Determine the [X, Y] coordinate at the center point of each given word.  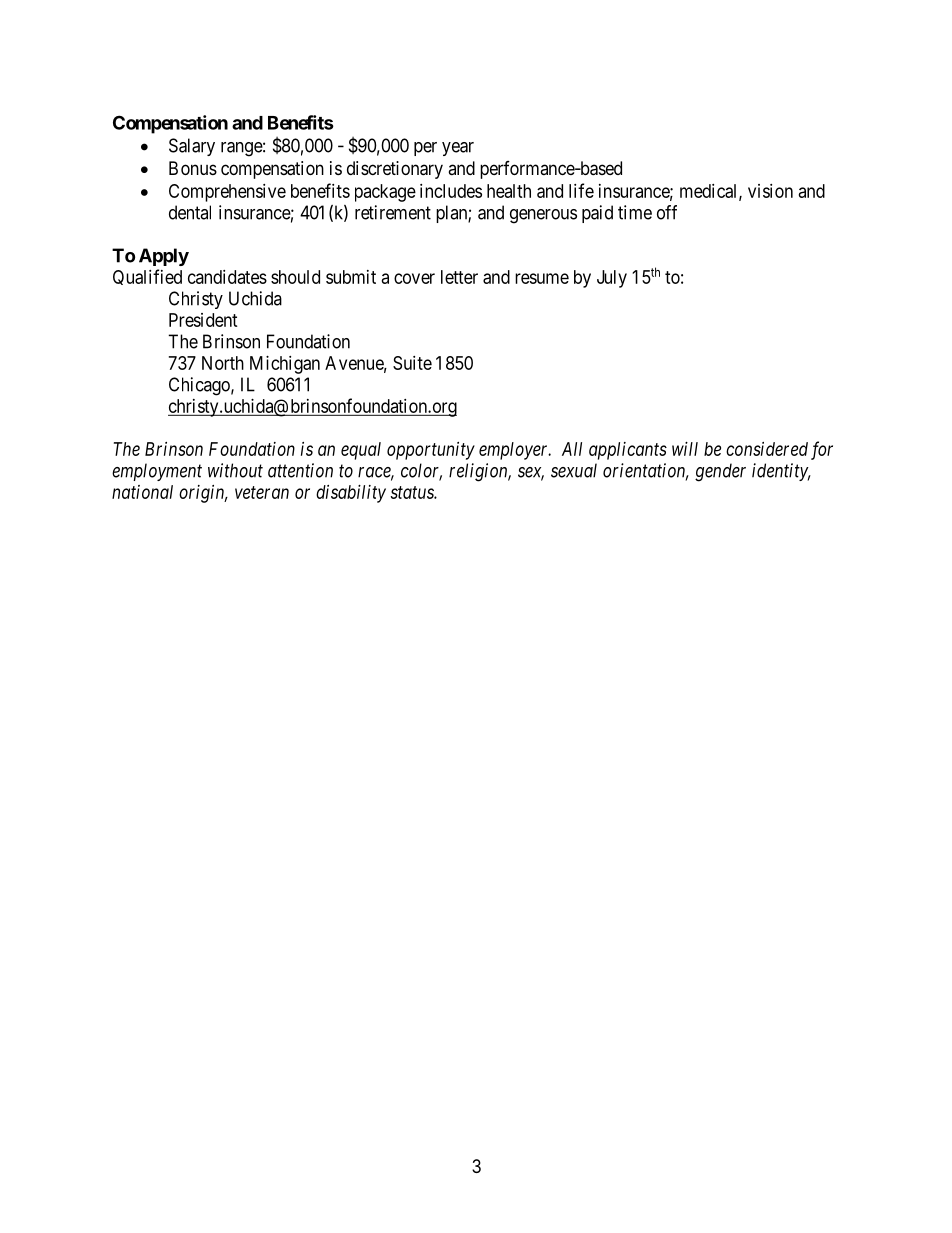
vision [770, 191]
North [223, 363]
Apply [164, 257]
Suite [412, 363]
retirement [393, 212]
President [203, 320]
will [685, 449]
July [612, 279]
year [458, 149]
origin [203, 494]
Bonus [193, 168]
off [667, 212]
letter [459, 277]
